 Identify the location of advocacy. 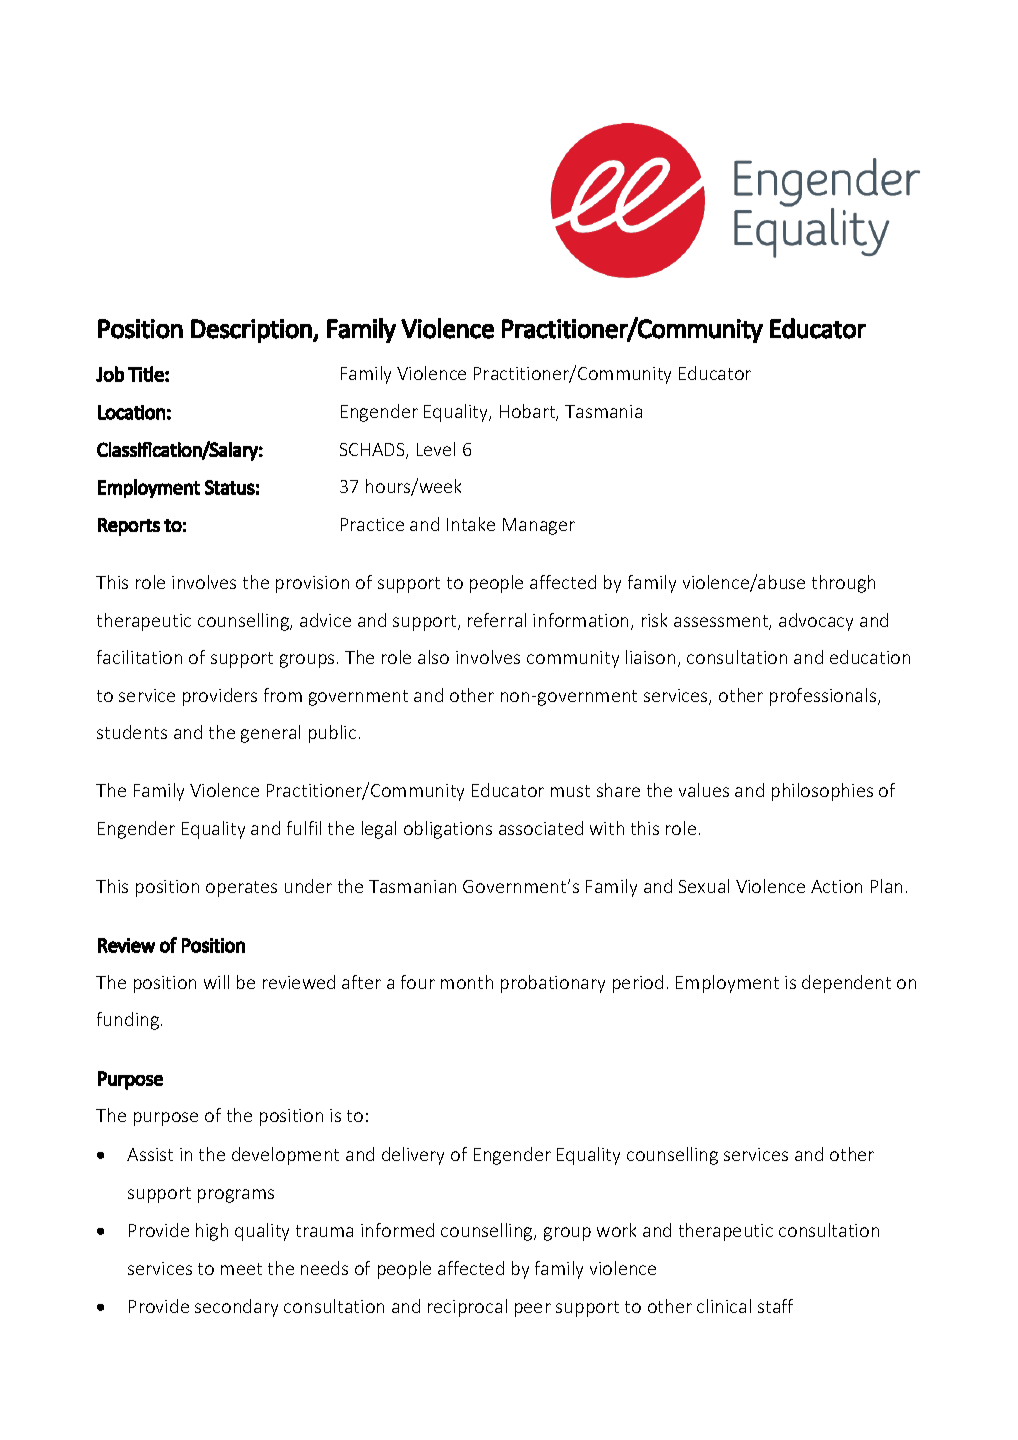
(816, 622).
